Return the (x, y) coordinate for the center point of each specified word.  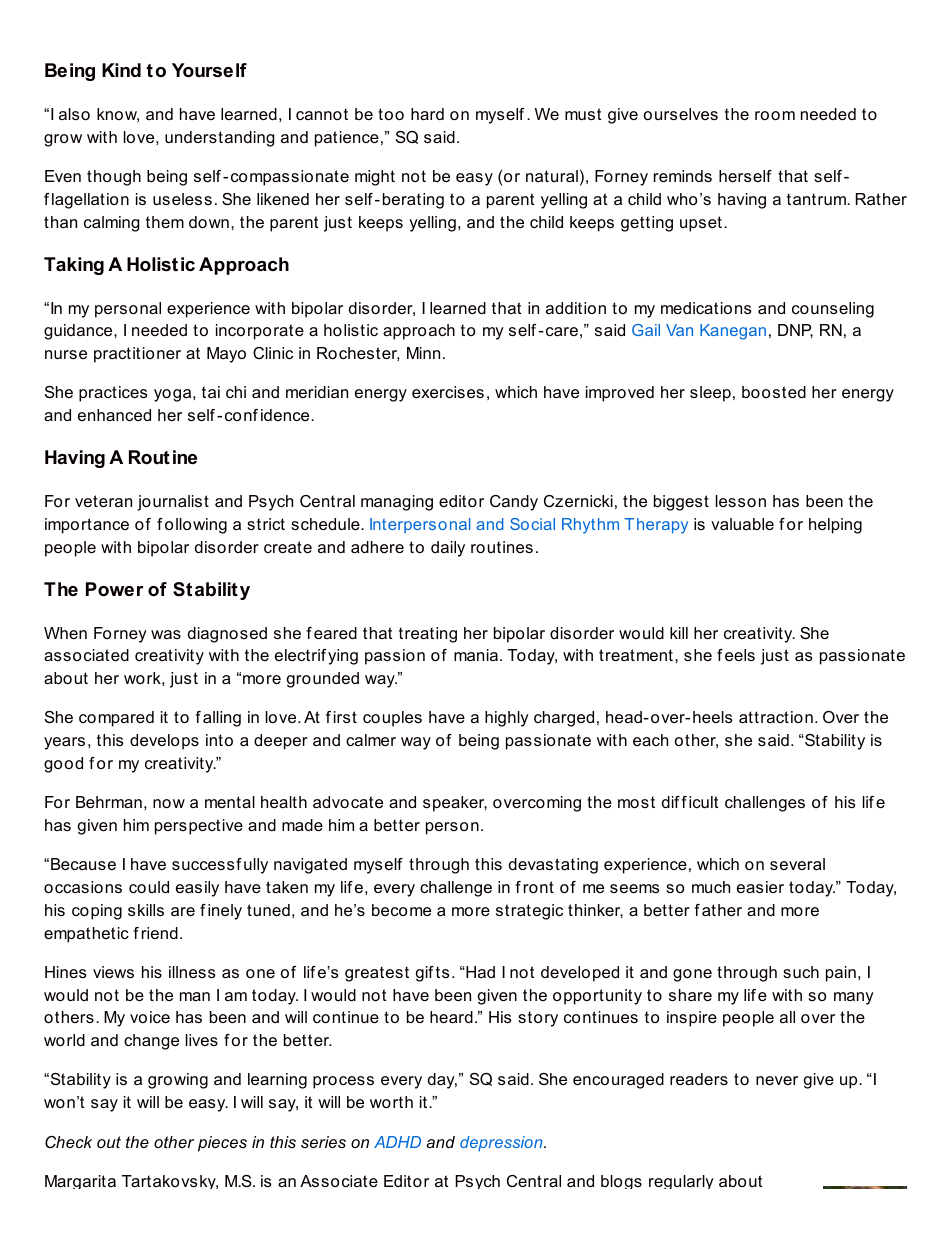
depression (502, 1143)
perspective (199, 827)
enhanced (114, 415)
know (118, 115)
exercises (448, 392)
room (775, 115)
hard (427, 114)
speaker (455, 804)
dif (671, 802)
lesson (741, 501)
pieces (222, 1144)
